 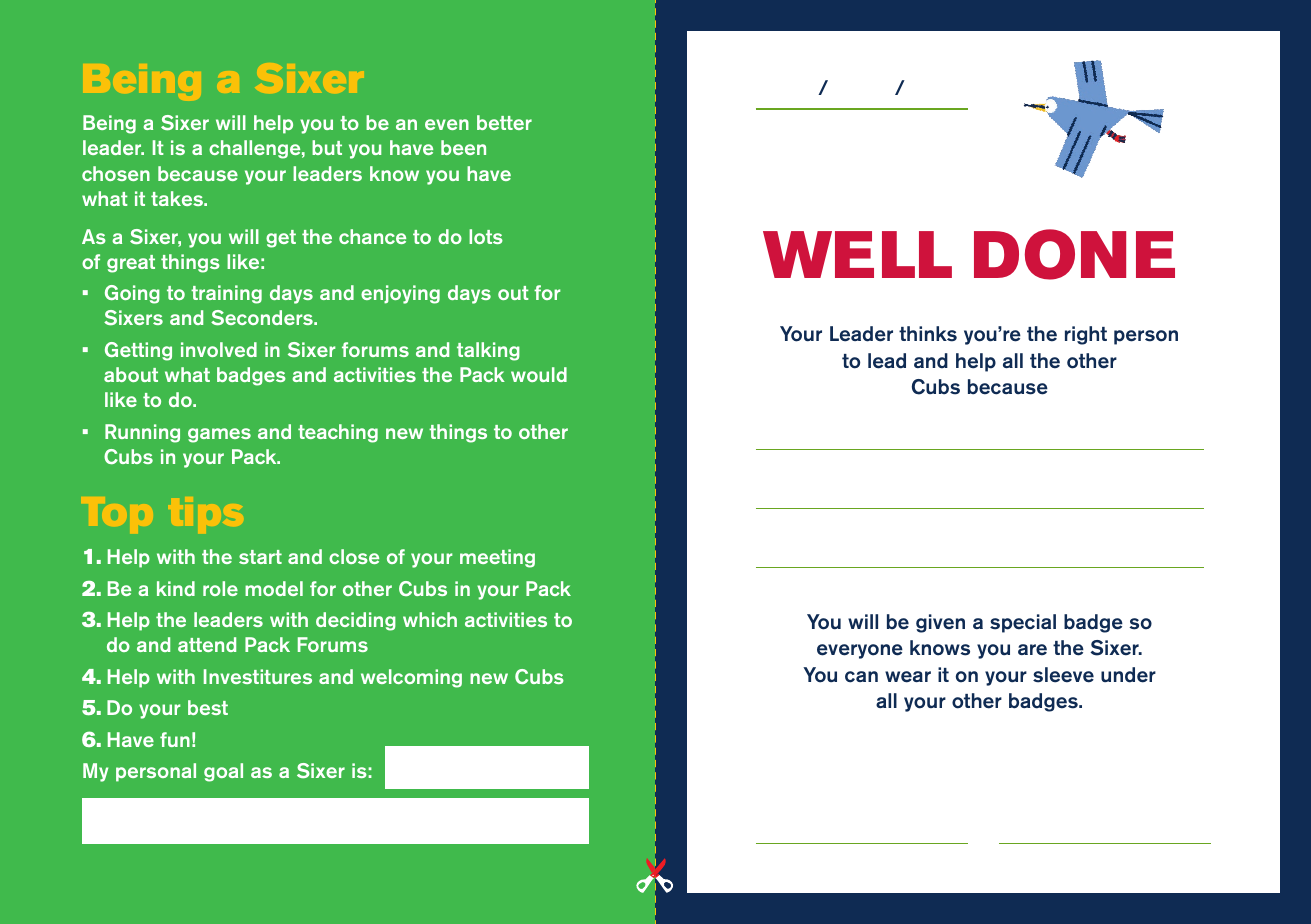 I want to click on about, so click(x=131, y=374).
